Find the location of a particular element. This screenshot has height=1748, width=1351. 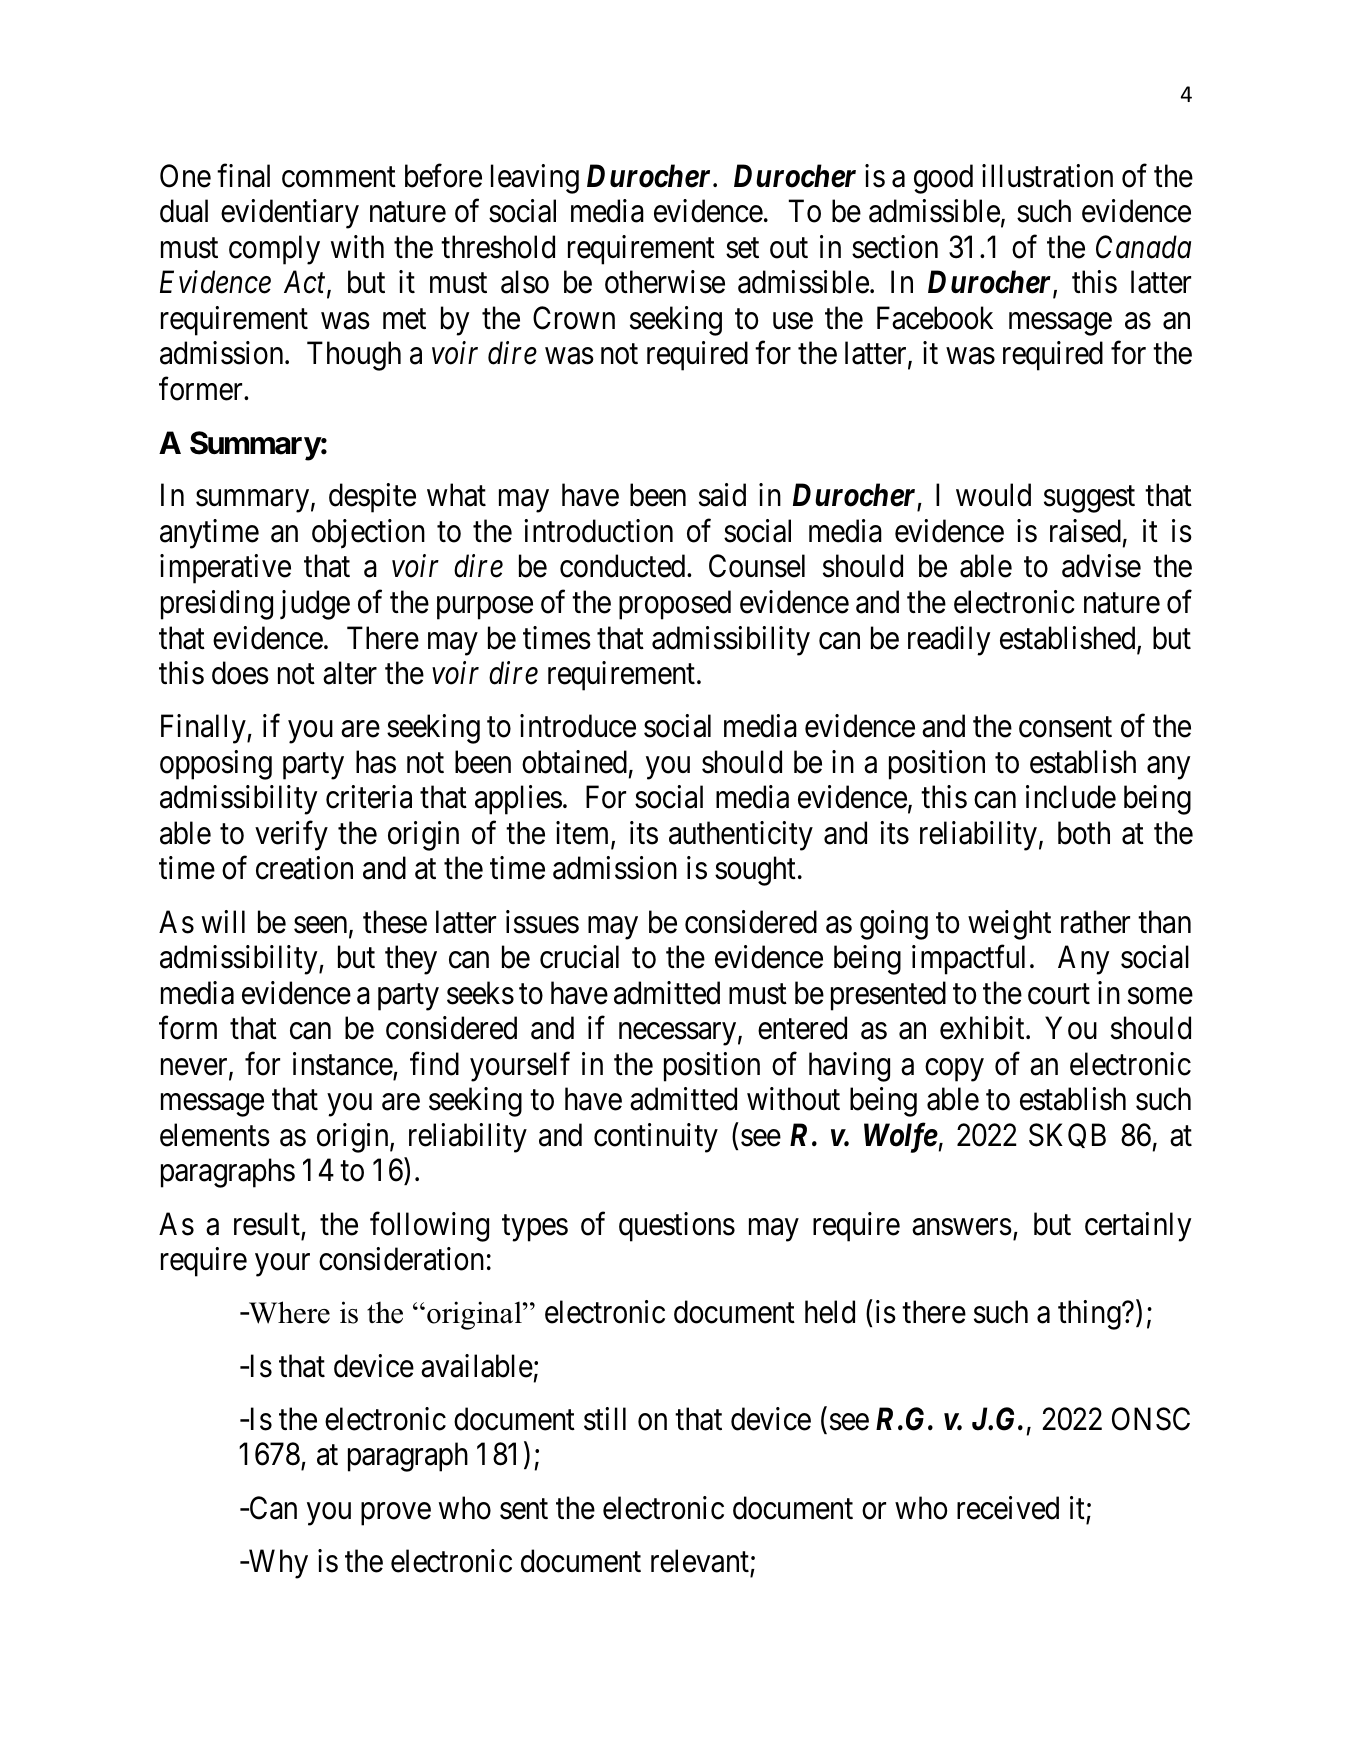

relevant is located at coordinates (700, 1561).
